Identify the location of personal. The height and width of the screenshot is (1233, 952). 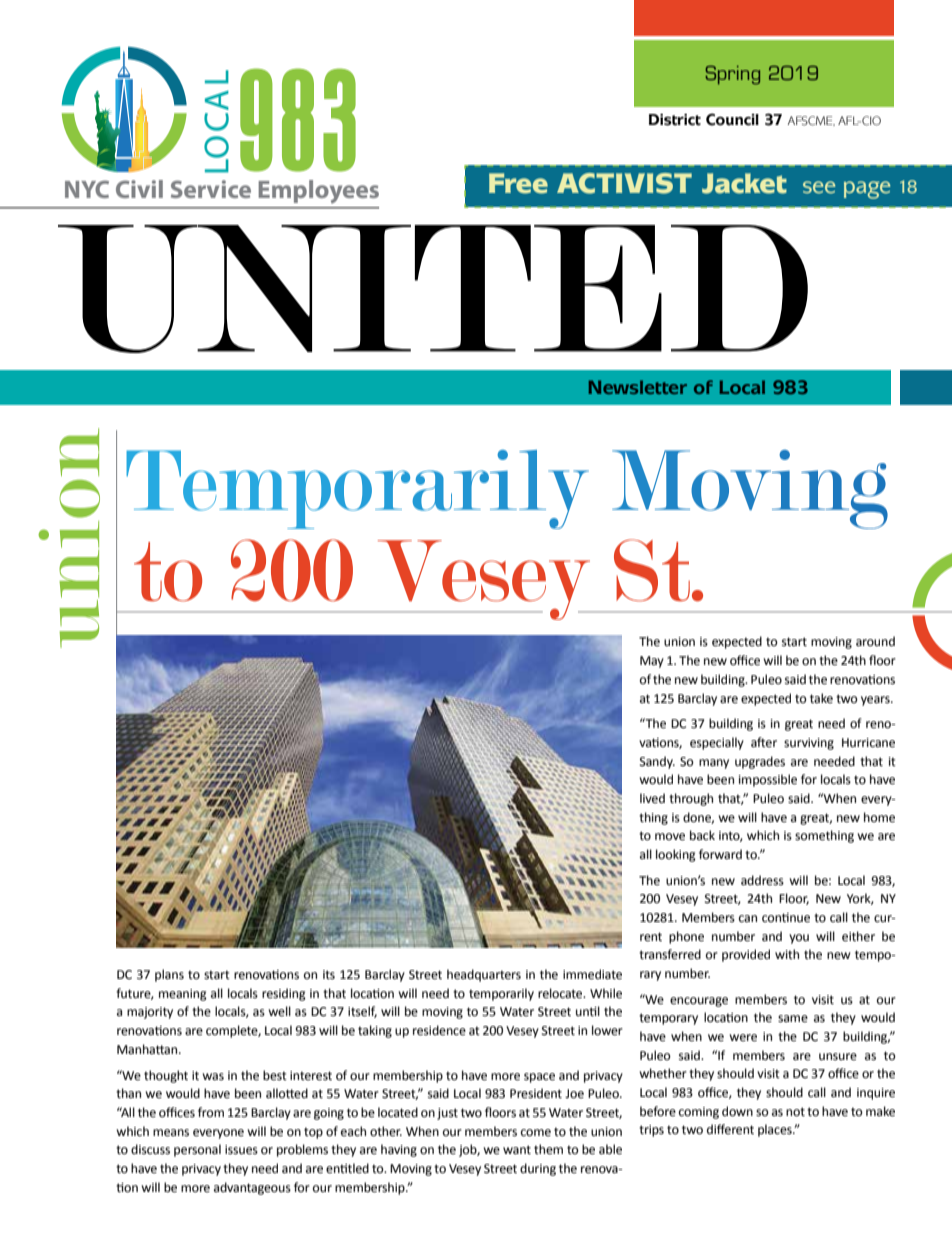
(197, 1150).
